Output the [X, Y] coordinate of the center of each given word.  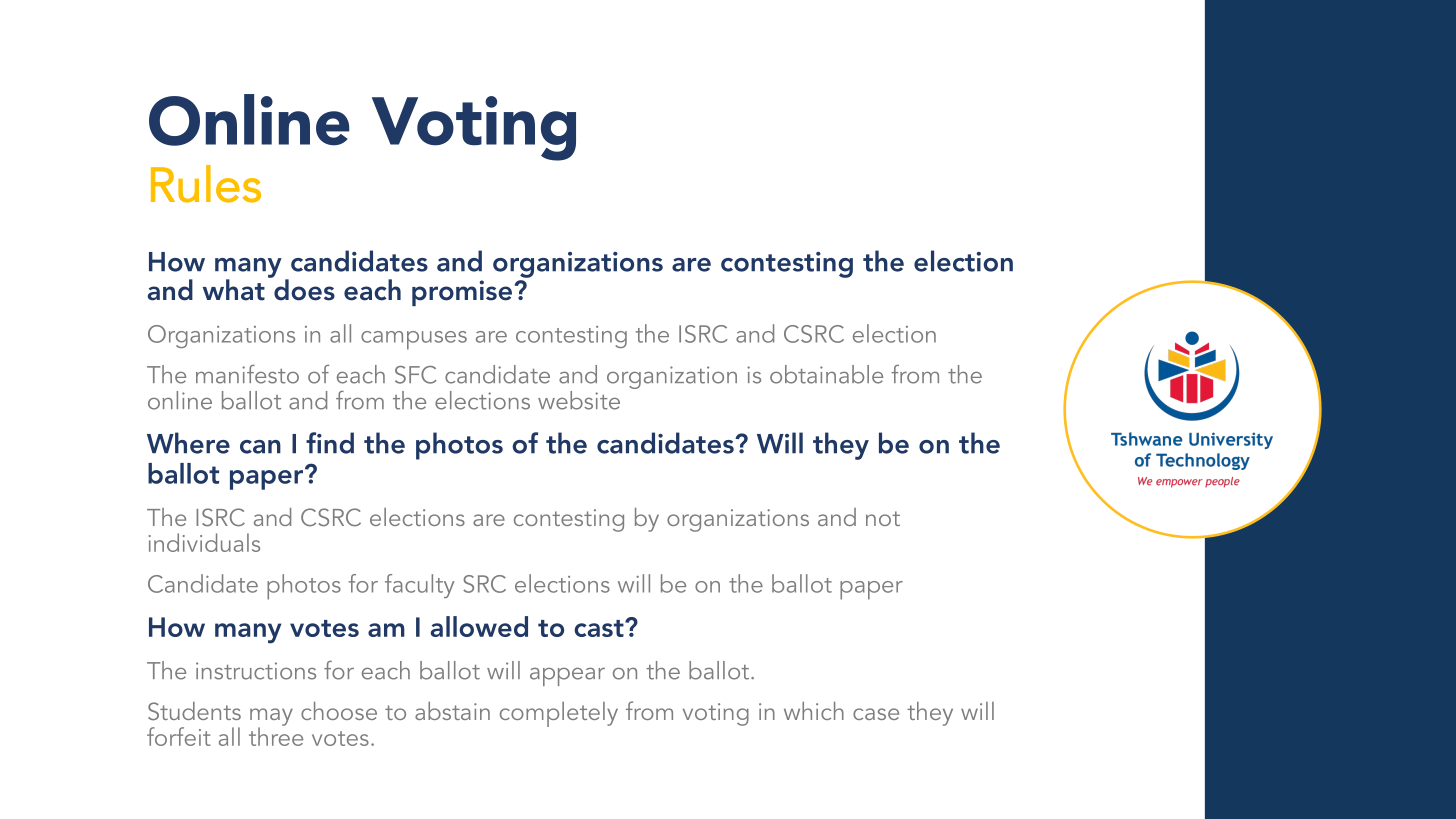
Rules [206, 184]
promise [462, 293]
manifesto [247, 374]
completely [559, 714]
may [271, 718]
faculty [420, 586]
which [814, 711]
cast [600, 628]
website [579, 400]
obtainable [826, 374]
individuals [204, 542]
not [883, 518]
